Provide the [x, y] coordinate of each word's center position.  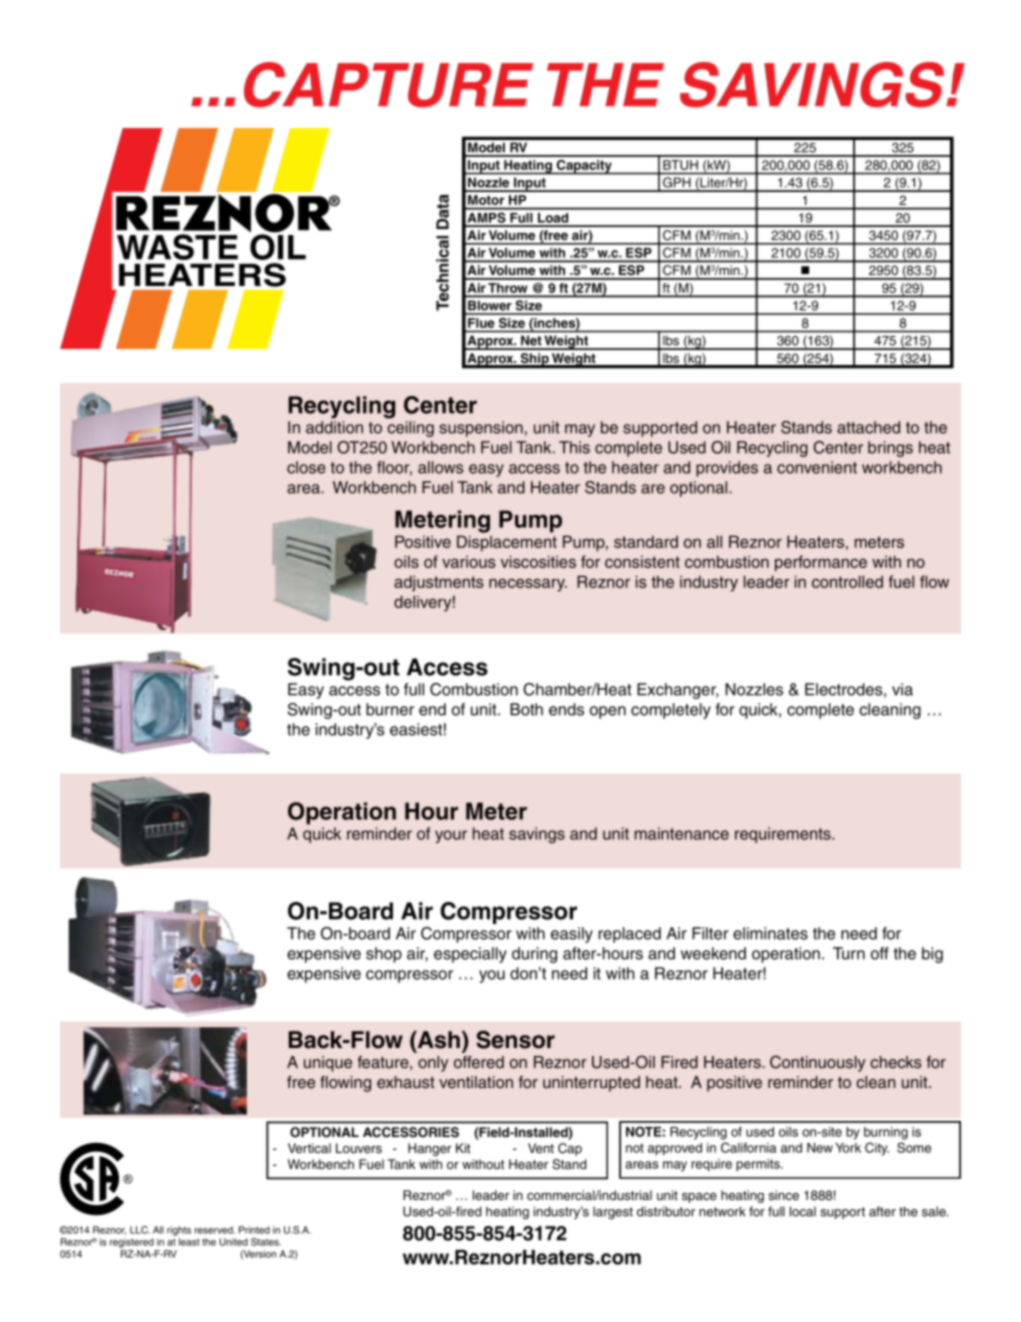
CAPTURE [388, 85]
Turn [849, 953]
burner [390, 709]
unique [328, 1064]
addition [334, 427]
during [534, 955]
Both [526, 709]
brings [890, 449]
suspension [481, 429]
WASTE [177, 247]
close [306, 467]
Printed [254, 1230]
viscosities [538, 561]
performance [821, 563]
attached [868, 427]
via [902, 689]
